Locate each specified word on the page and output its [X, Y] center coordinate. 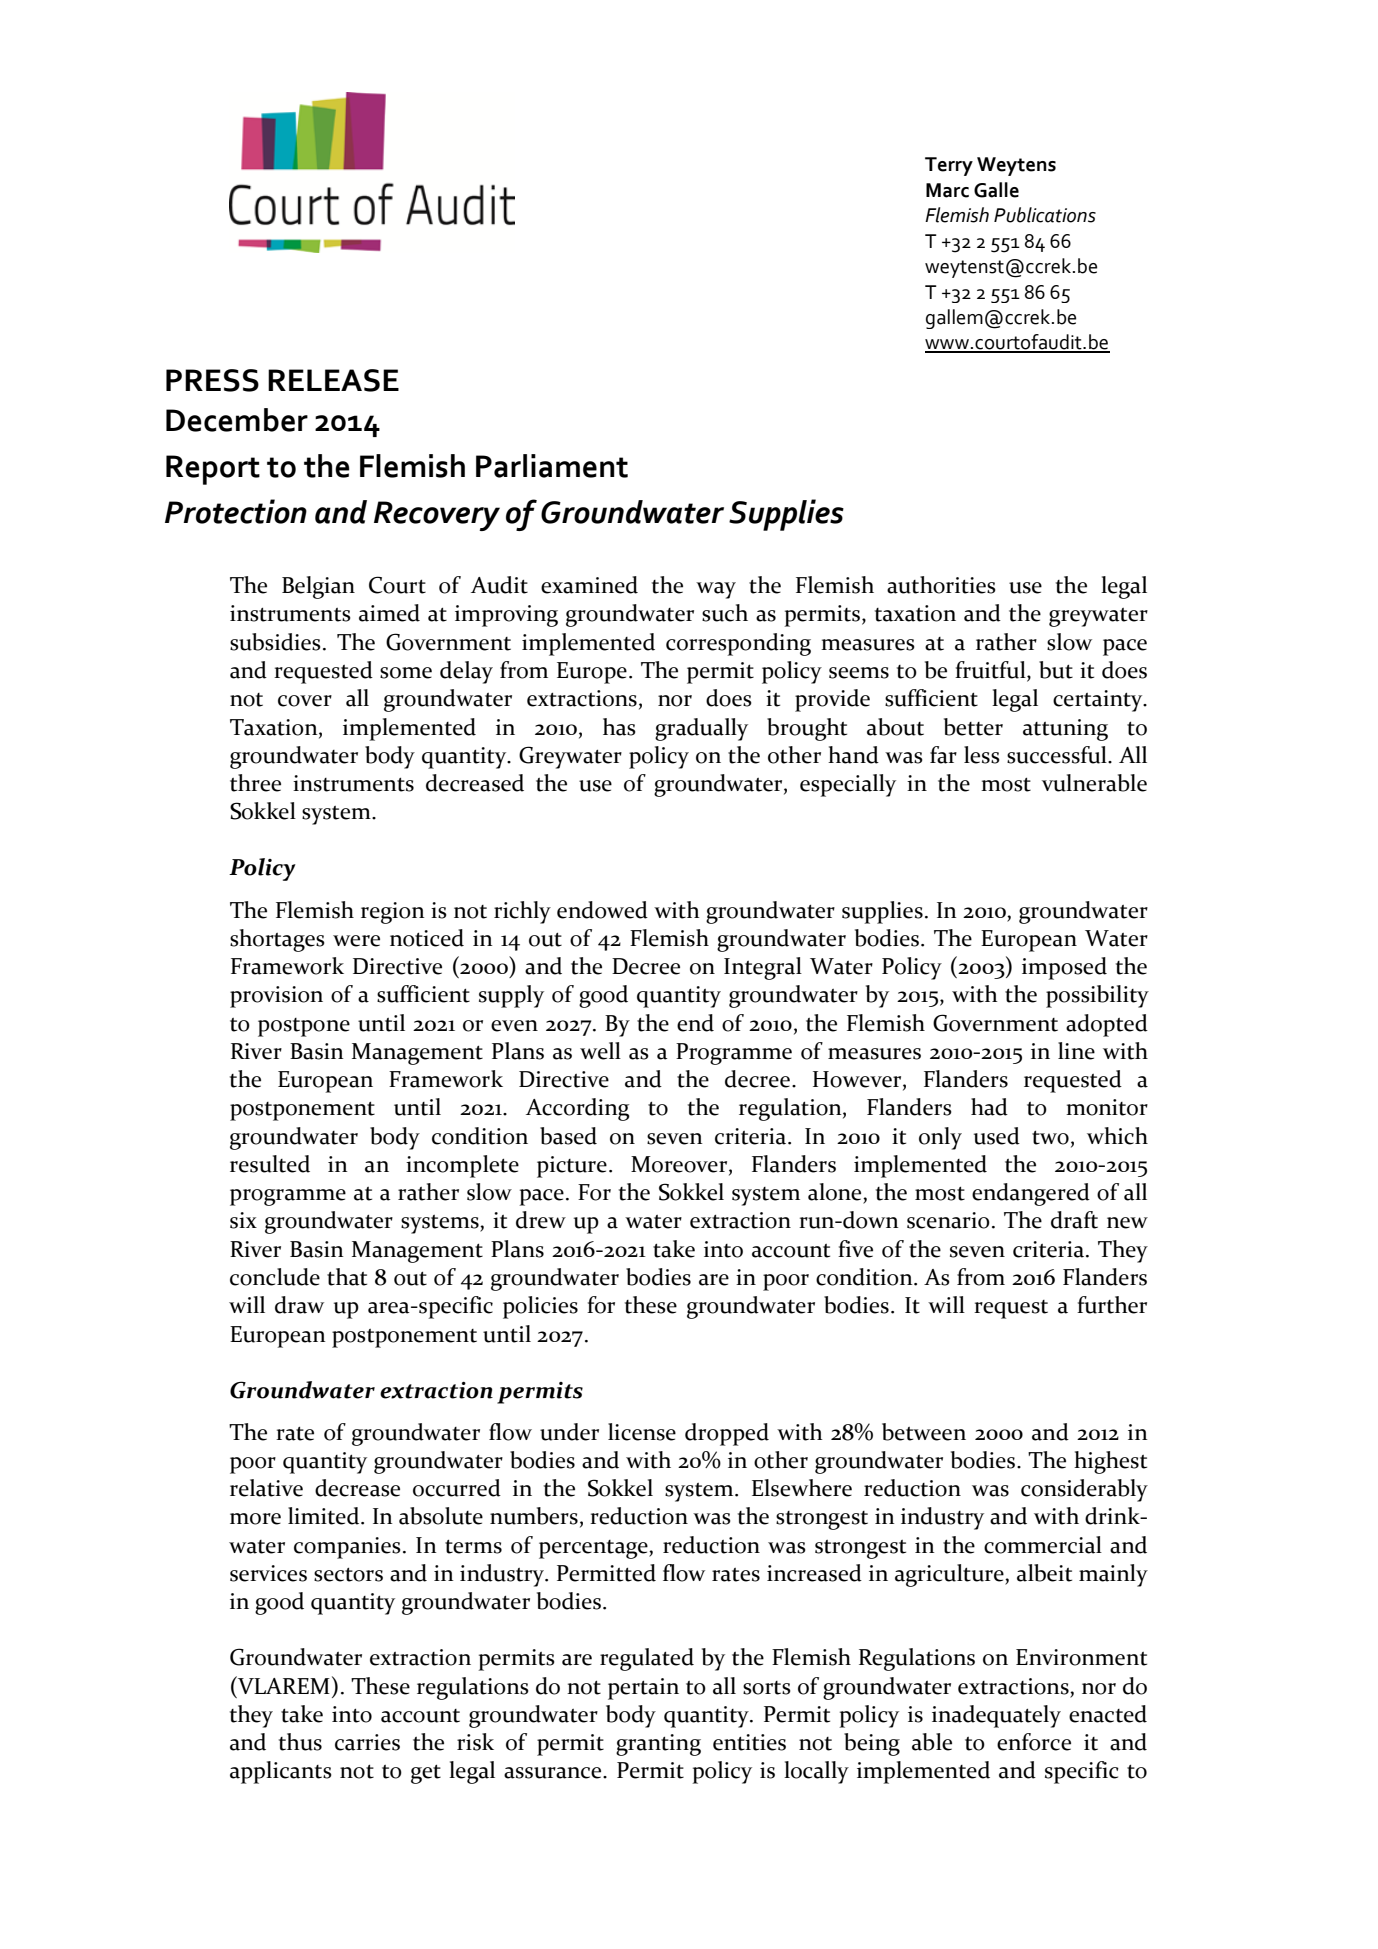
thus [300, 1742]
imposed [1064, 968]
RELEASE [333, 380]
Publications [1045, 215]
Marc [947, 190]
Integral [763, 968]
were [356, 941]
